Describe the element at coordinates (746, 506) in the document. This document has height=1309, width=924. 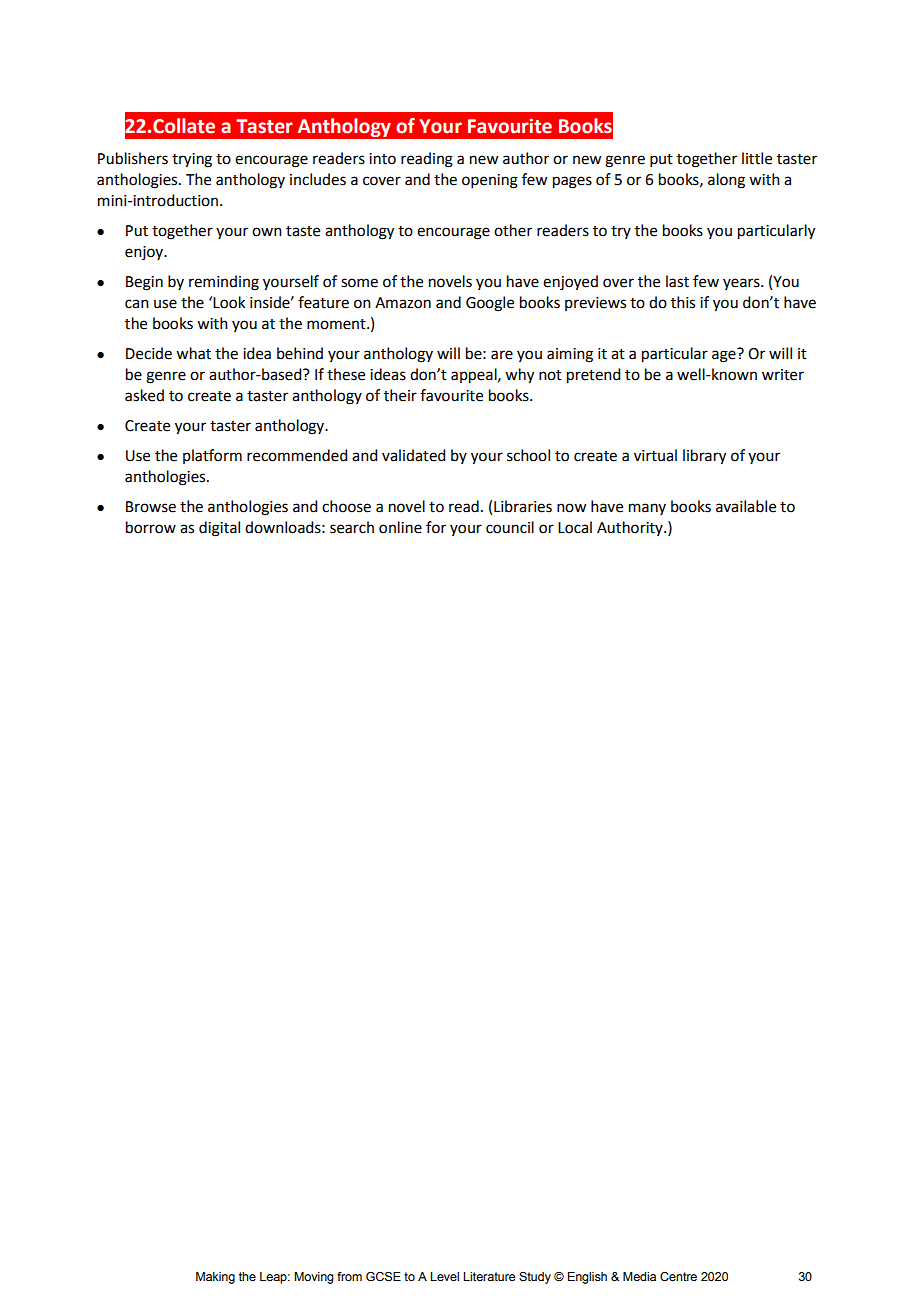
I see `available` at that location.
